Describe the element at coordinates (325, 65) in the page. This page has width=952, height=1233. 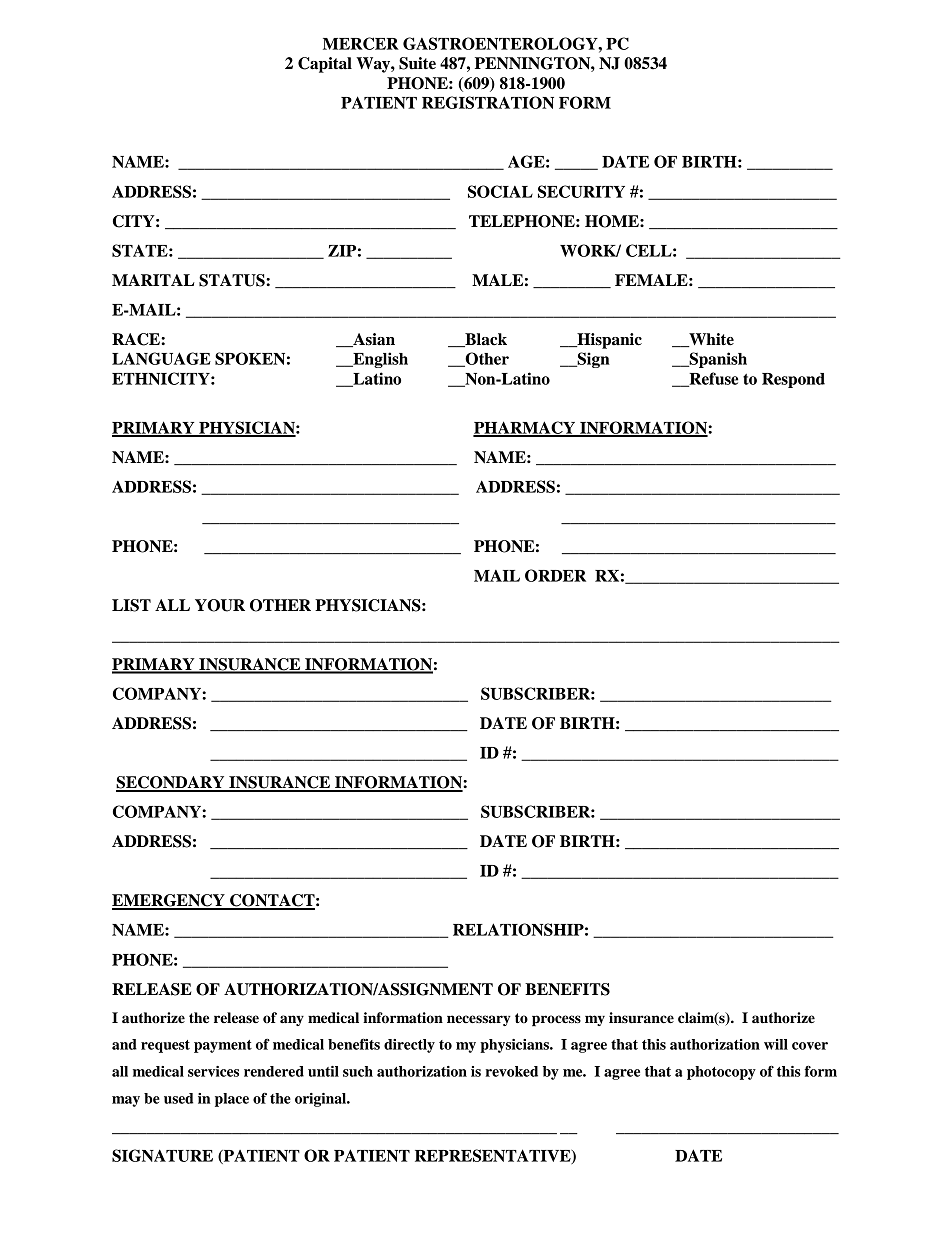
I see `Capital` at that location.
